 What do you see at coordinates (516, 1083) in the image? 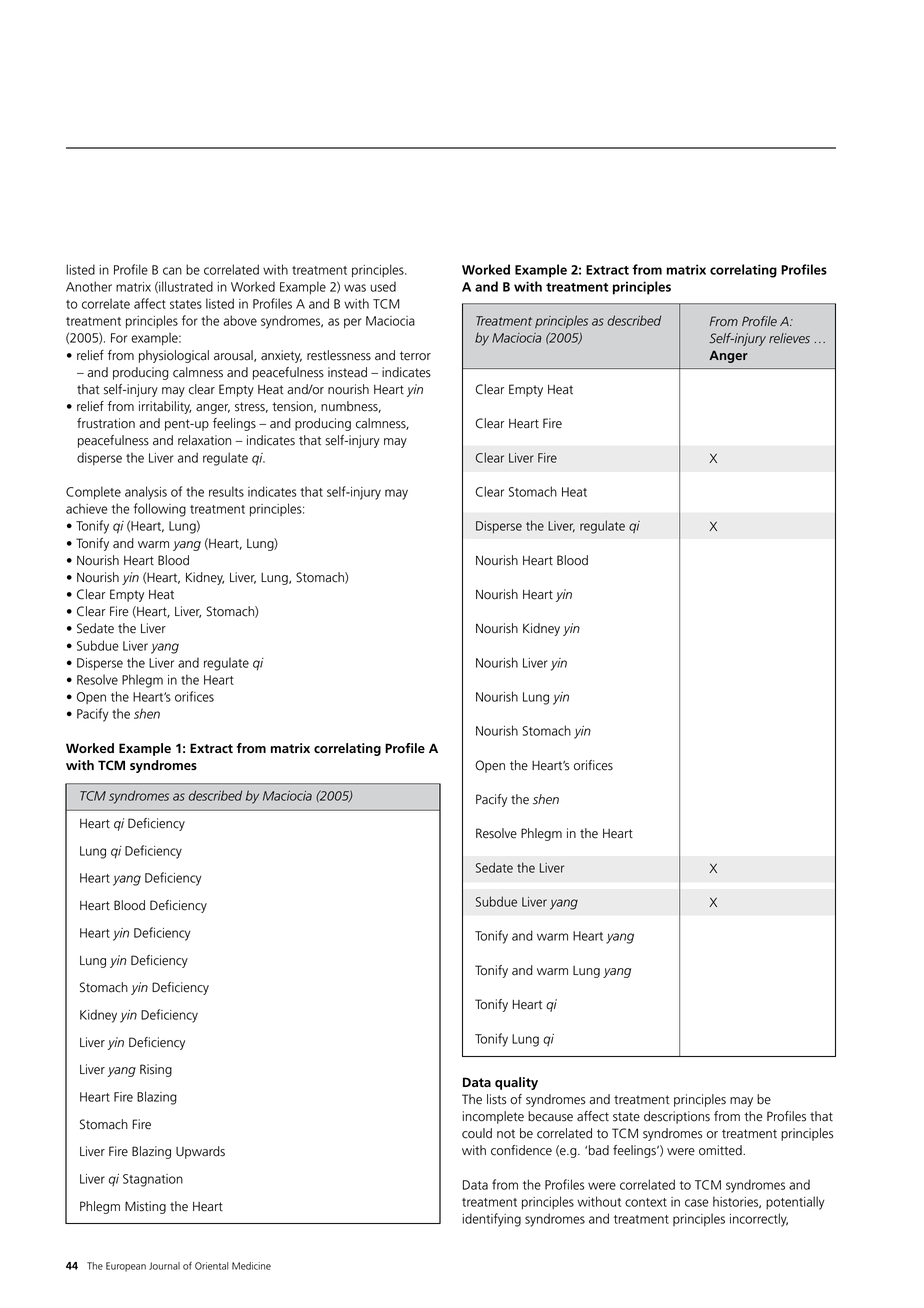
I see `quality` at bounding box center [516, 1083].
